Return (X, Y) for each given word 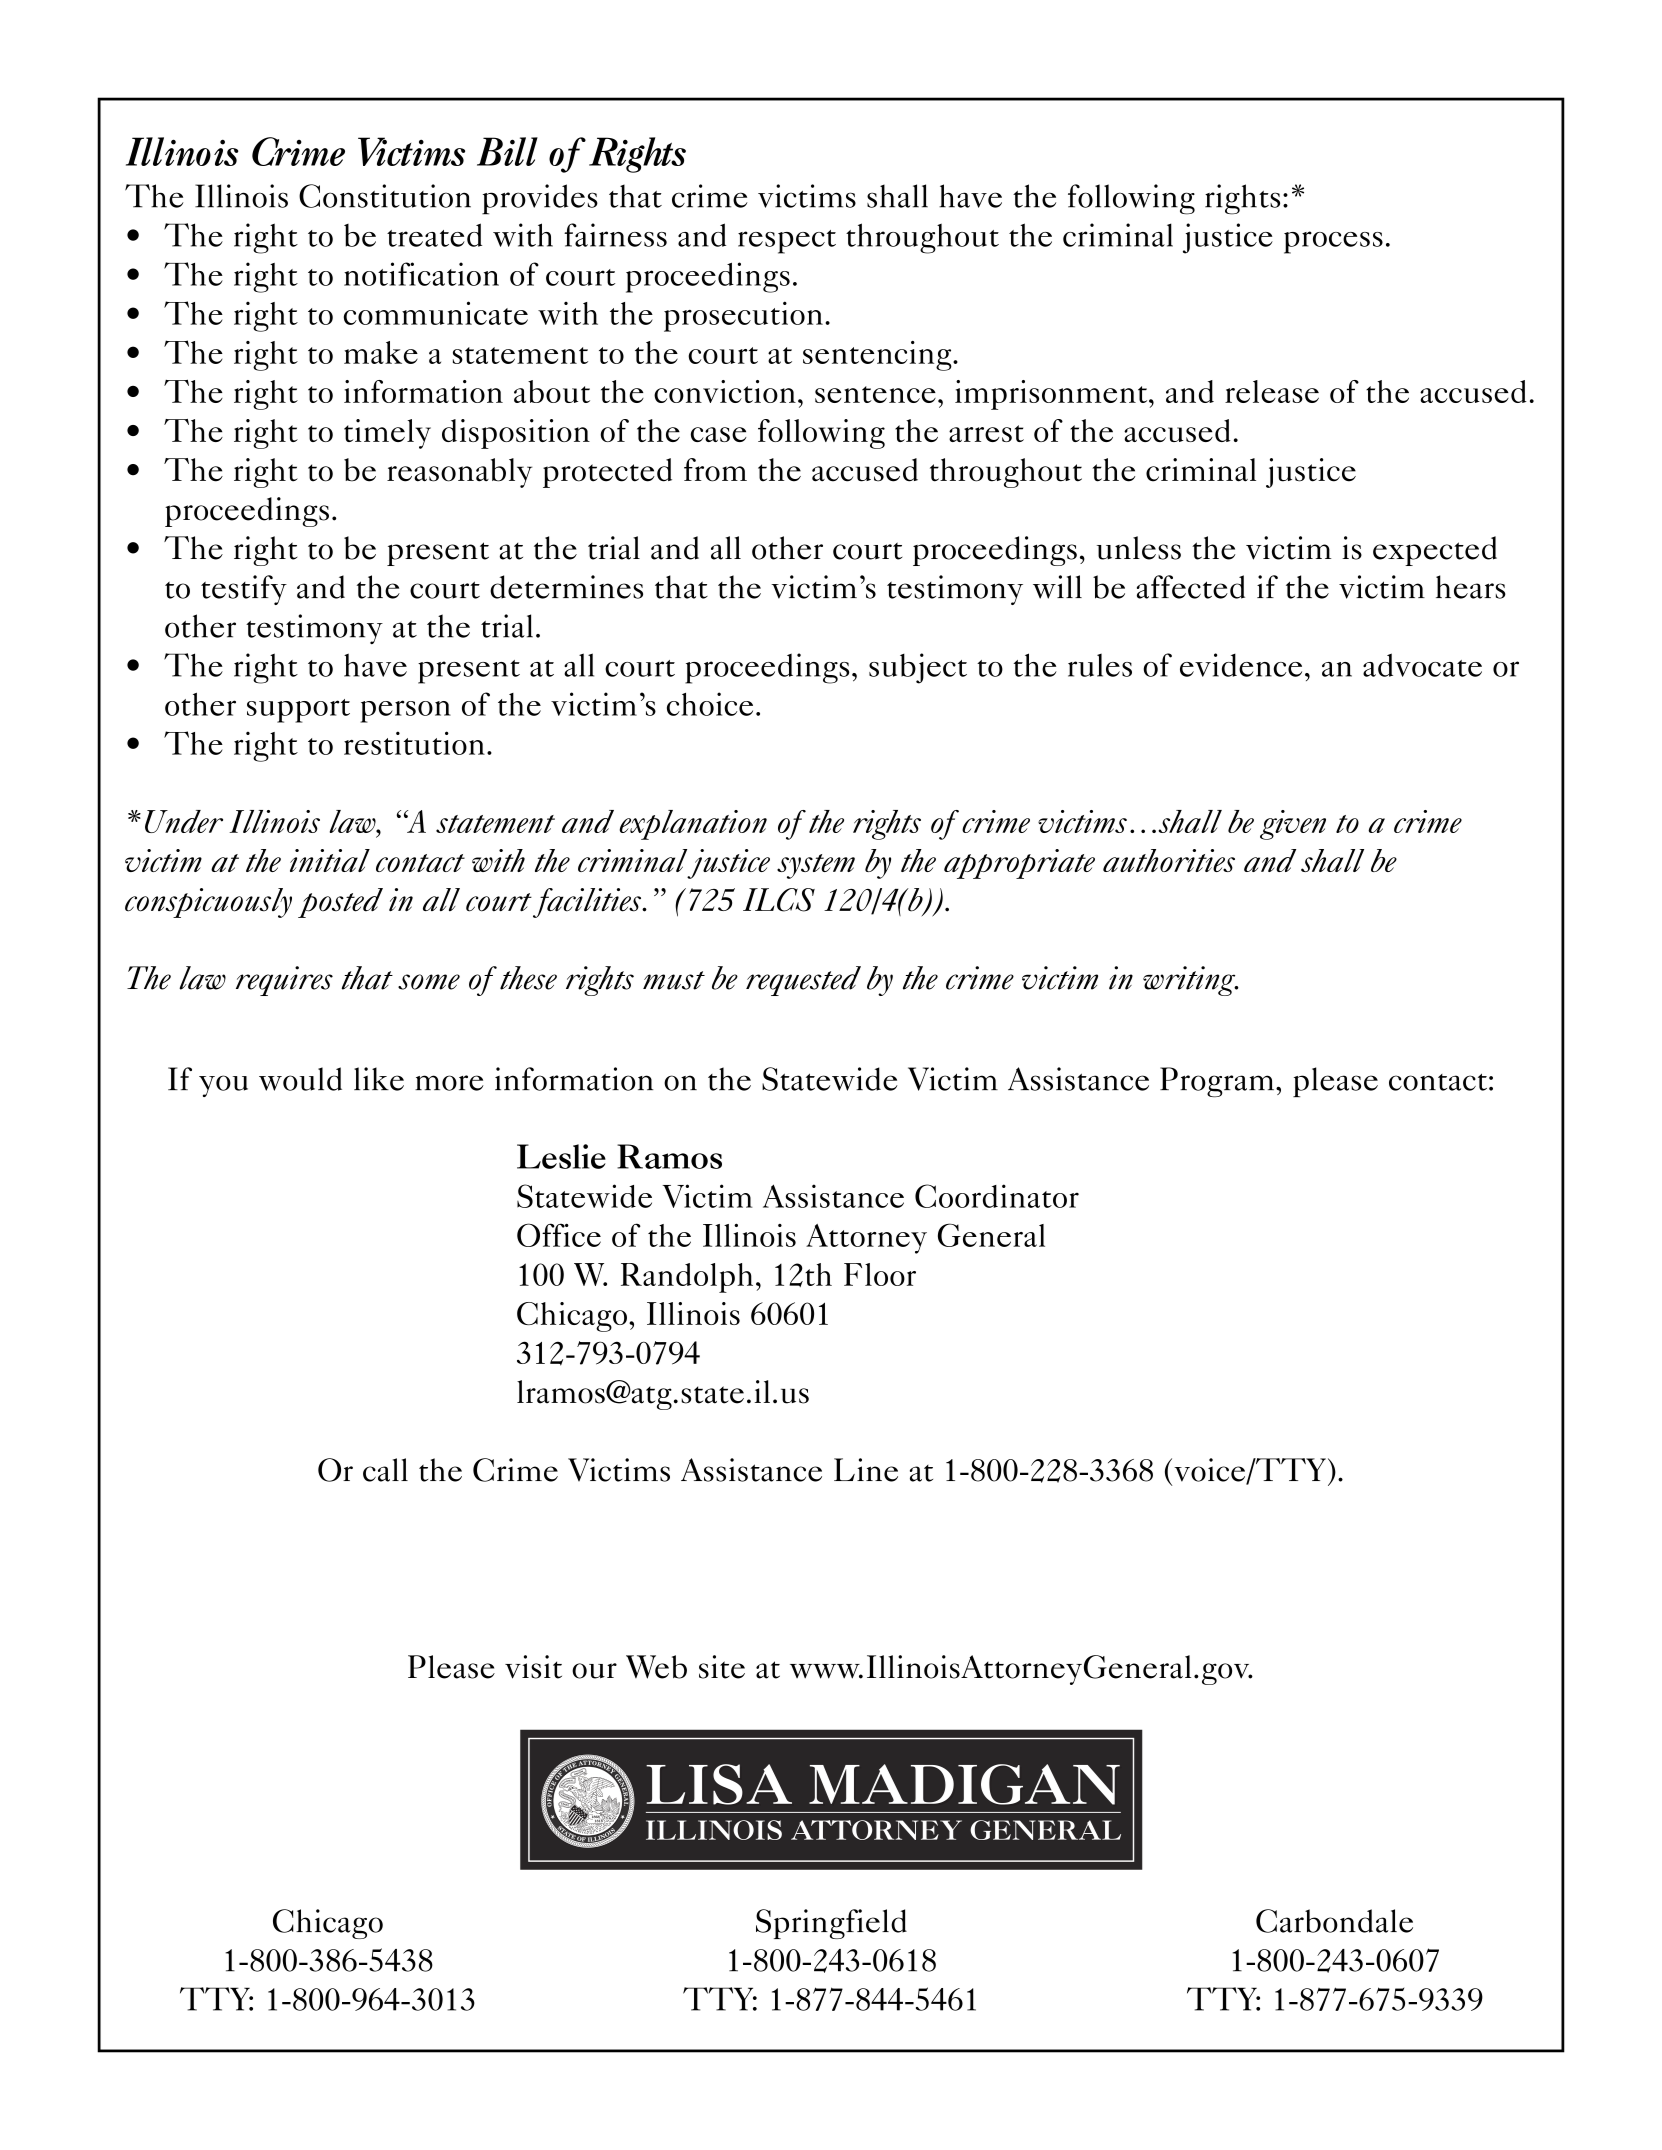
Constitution (385, 196)
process (1333, 242)
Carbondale (1334, 1921)
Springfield (831, 1924)
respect (787, 242)
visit (533, 1667)
